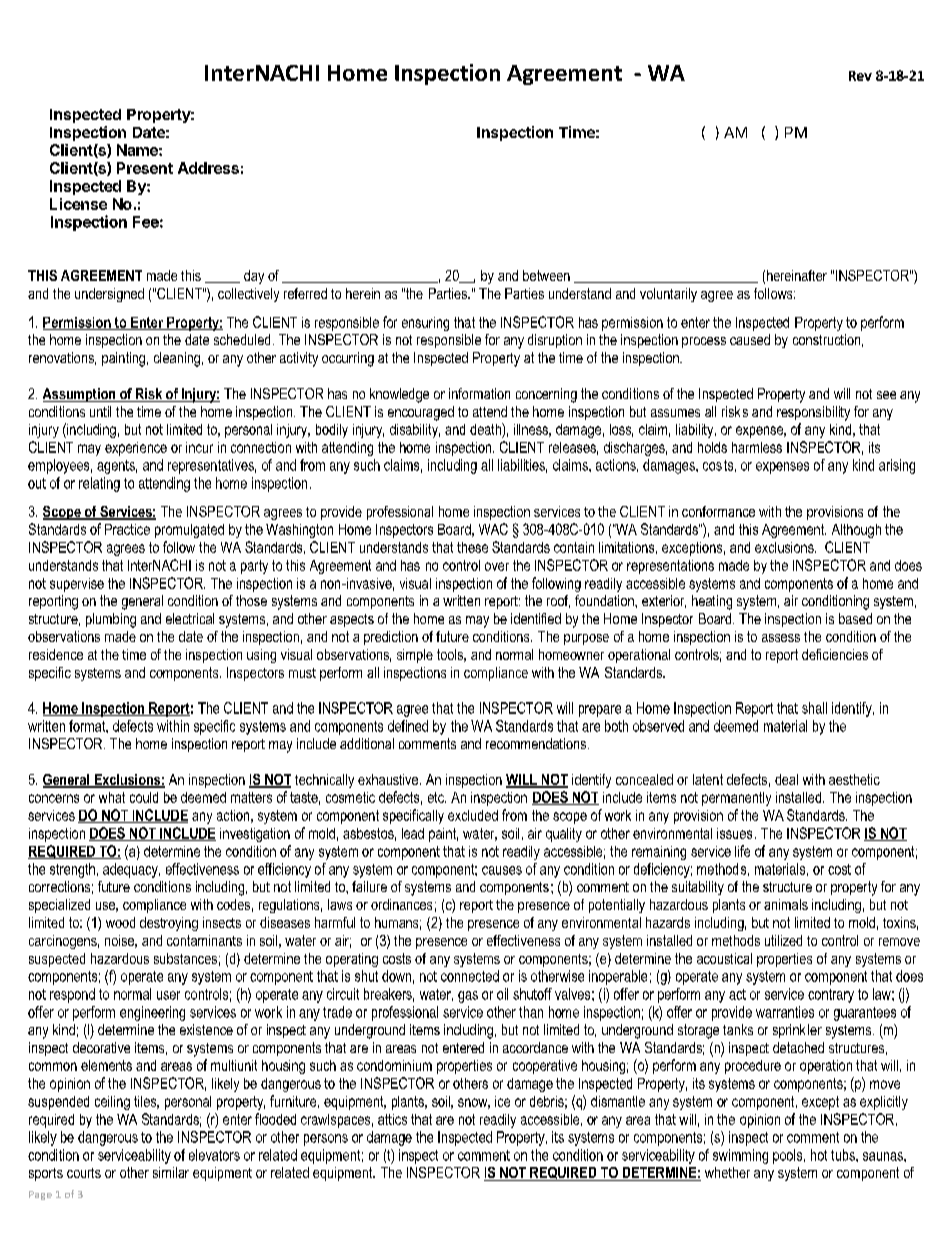 Image resolution: width=952 pixels, height=1233 pixels. Describe the element at coordinates (473, 815) in the document. I see `excluded` at that location.
